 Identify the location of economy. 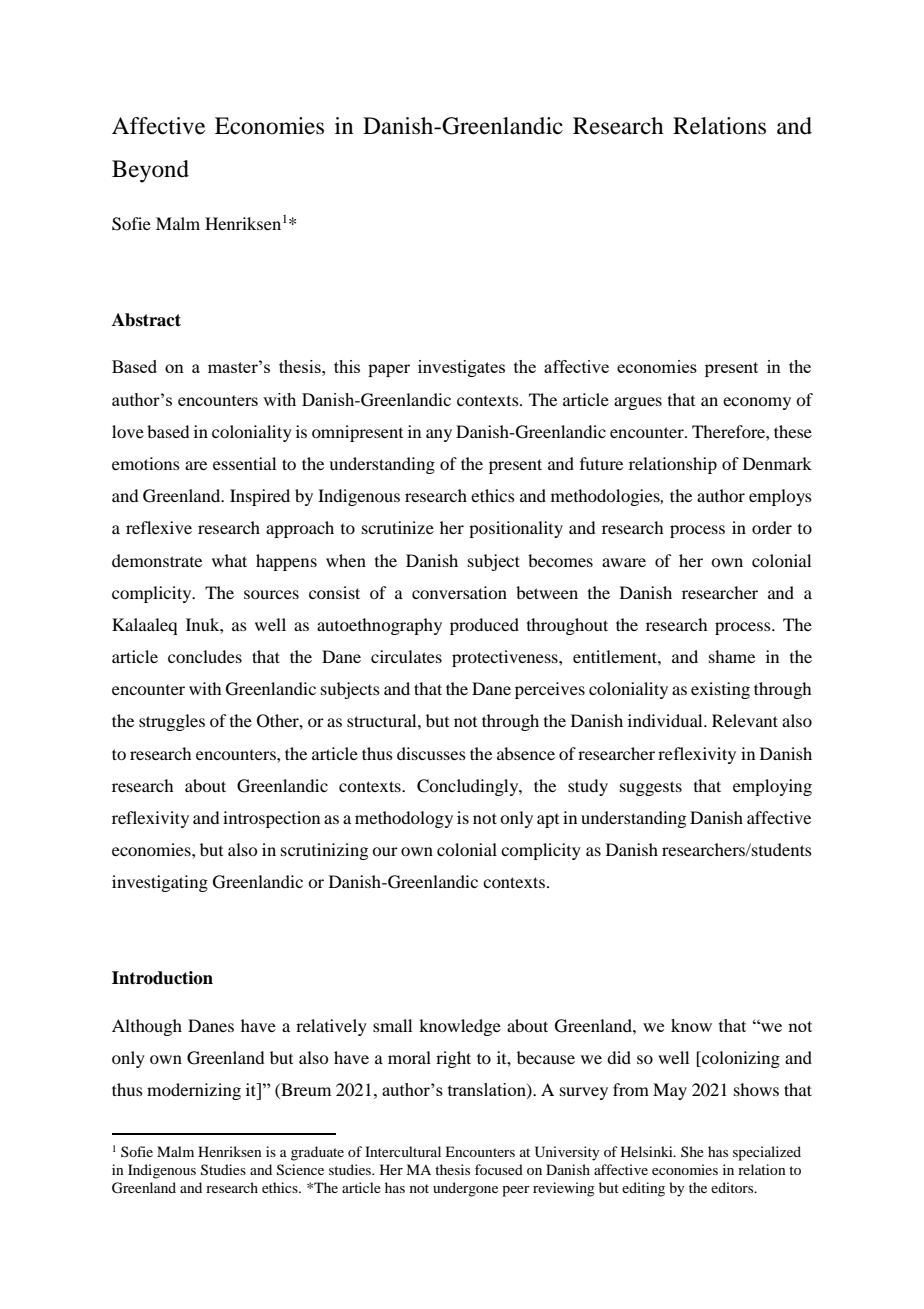
(757, 403).
